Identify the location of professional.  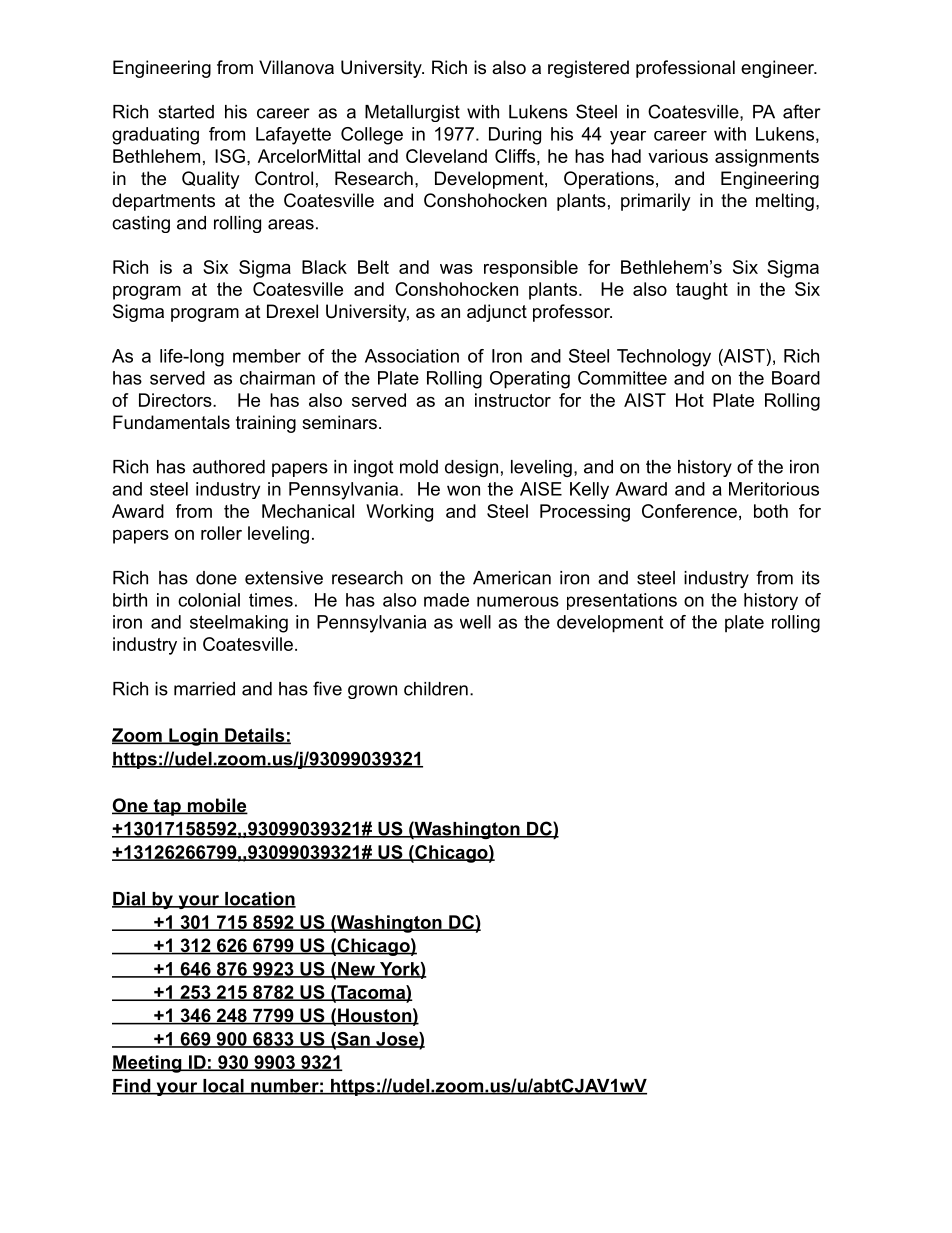
(685, 69).
